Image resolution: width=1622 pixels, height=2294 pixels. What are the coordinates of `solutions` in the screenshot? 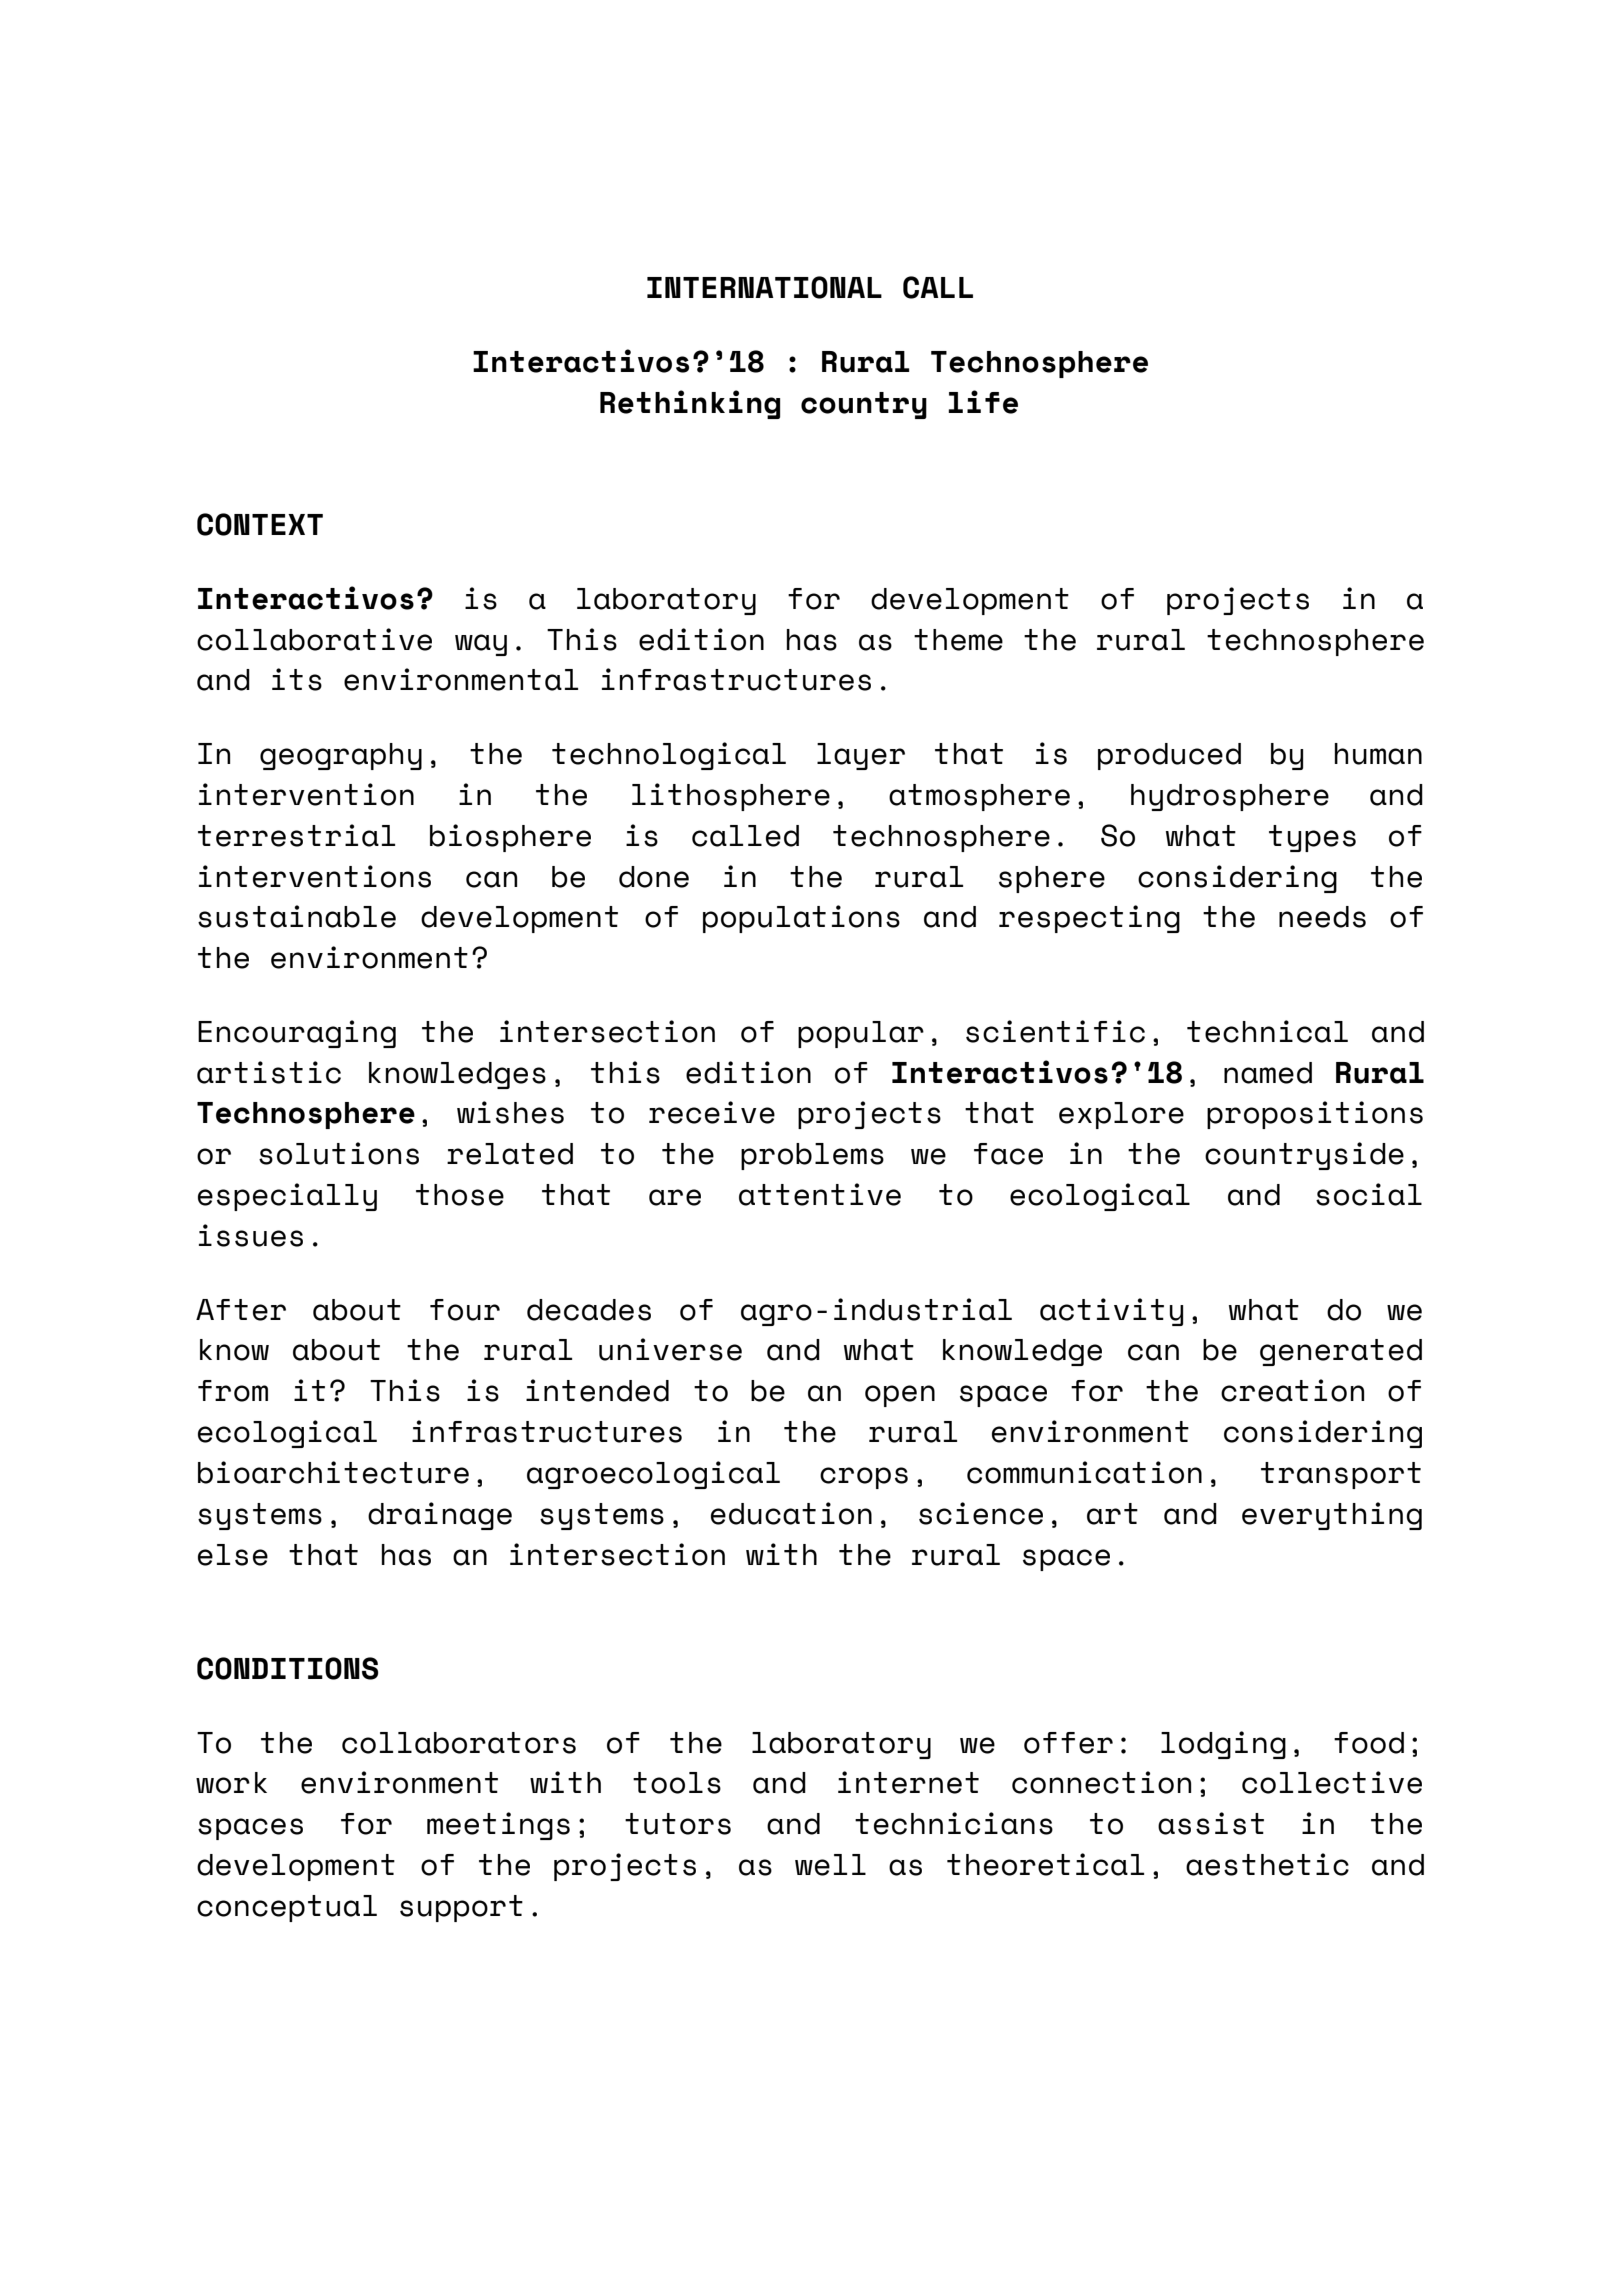 It's located at (339, 1153).
